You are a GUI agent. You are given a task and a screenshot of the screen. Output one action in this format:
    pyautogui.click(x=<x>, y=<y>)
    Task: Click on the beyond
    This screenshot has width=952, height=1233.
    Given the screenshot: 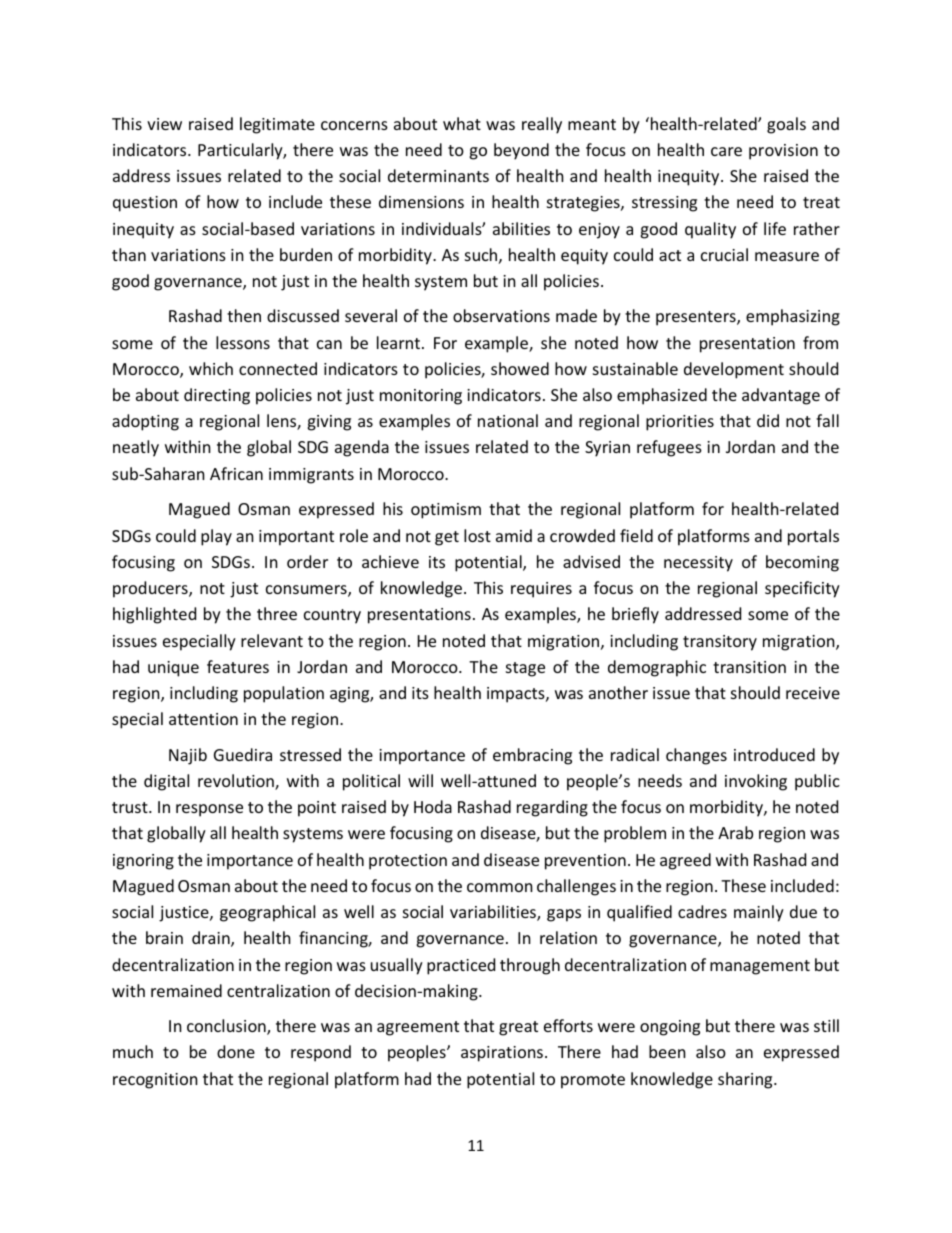 What is the action you would take?
    pyautogui.click(x=521, y=151)
